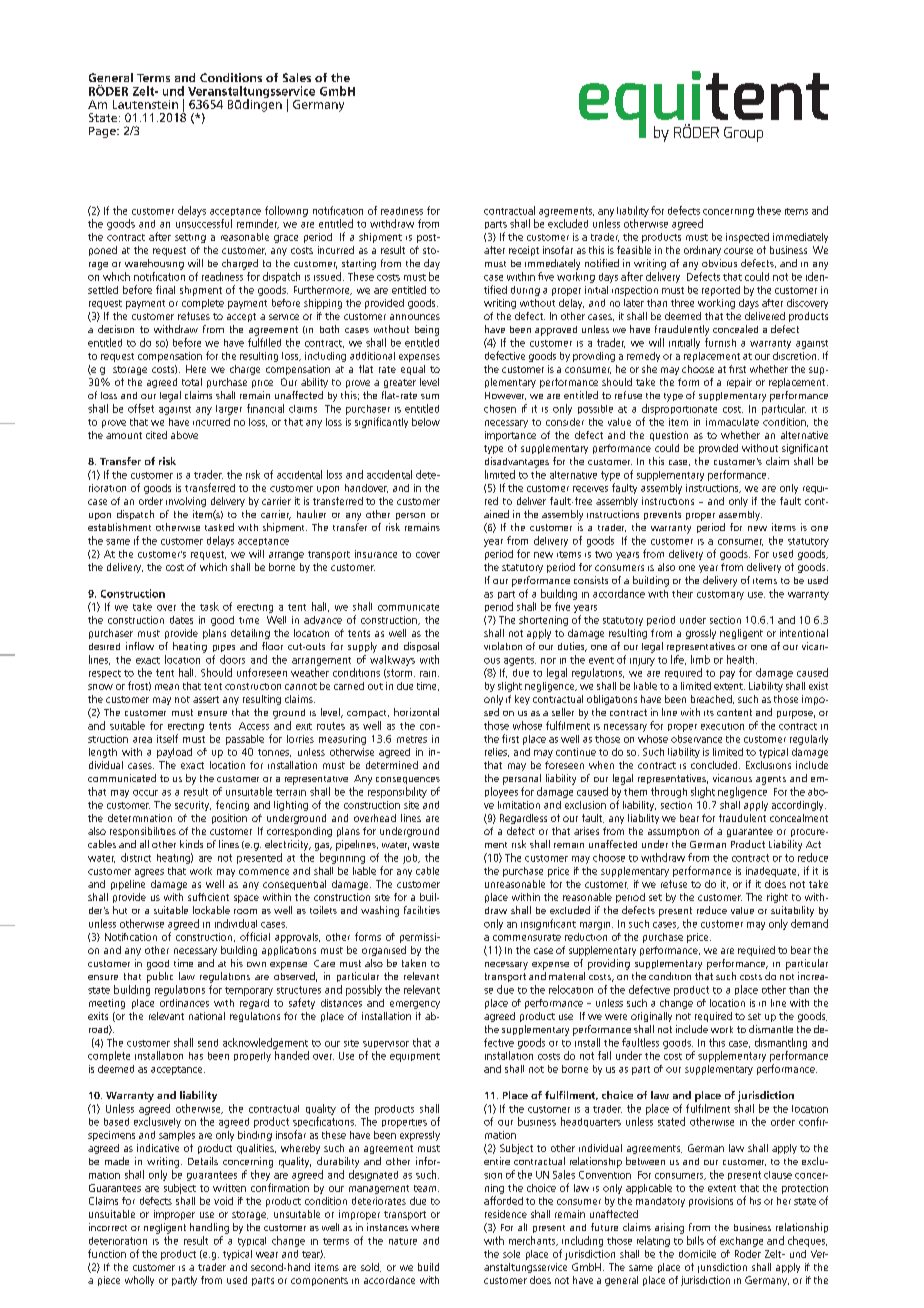 This page has height=1308, width=924. I want to click on facilities, so click(422, 910).
